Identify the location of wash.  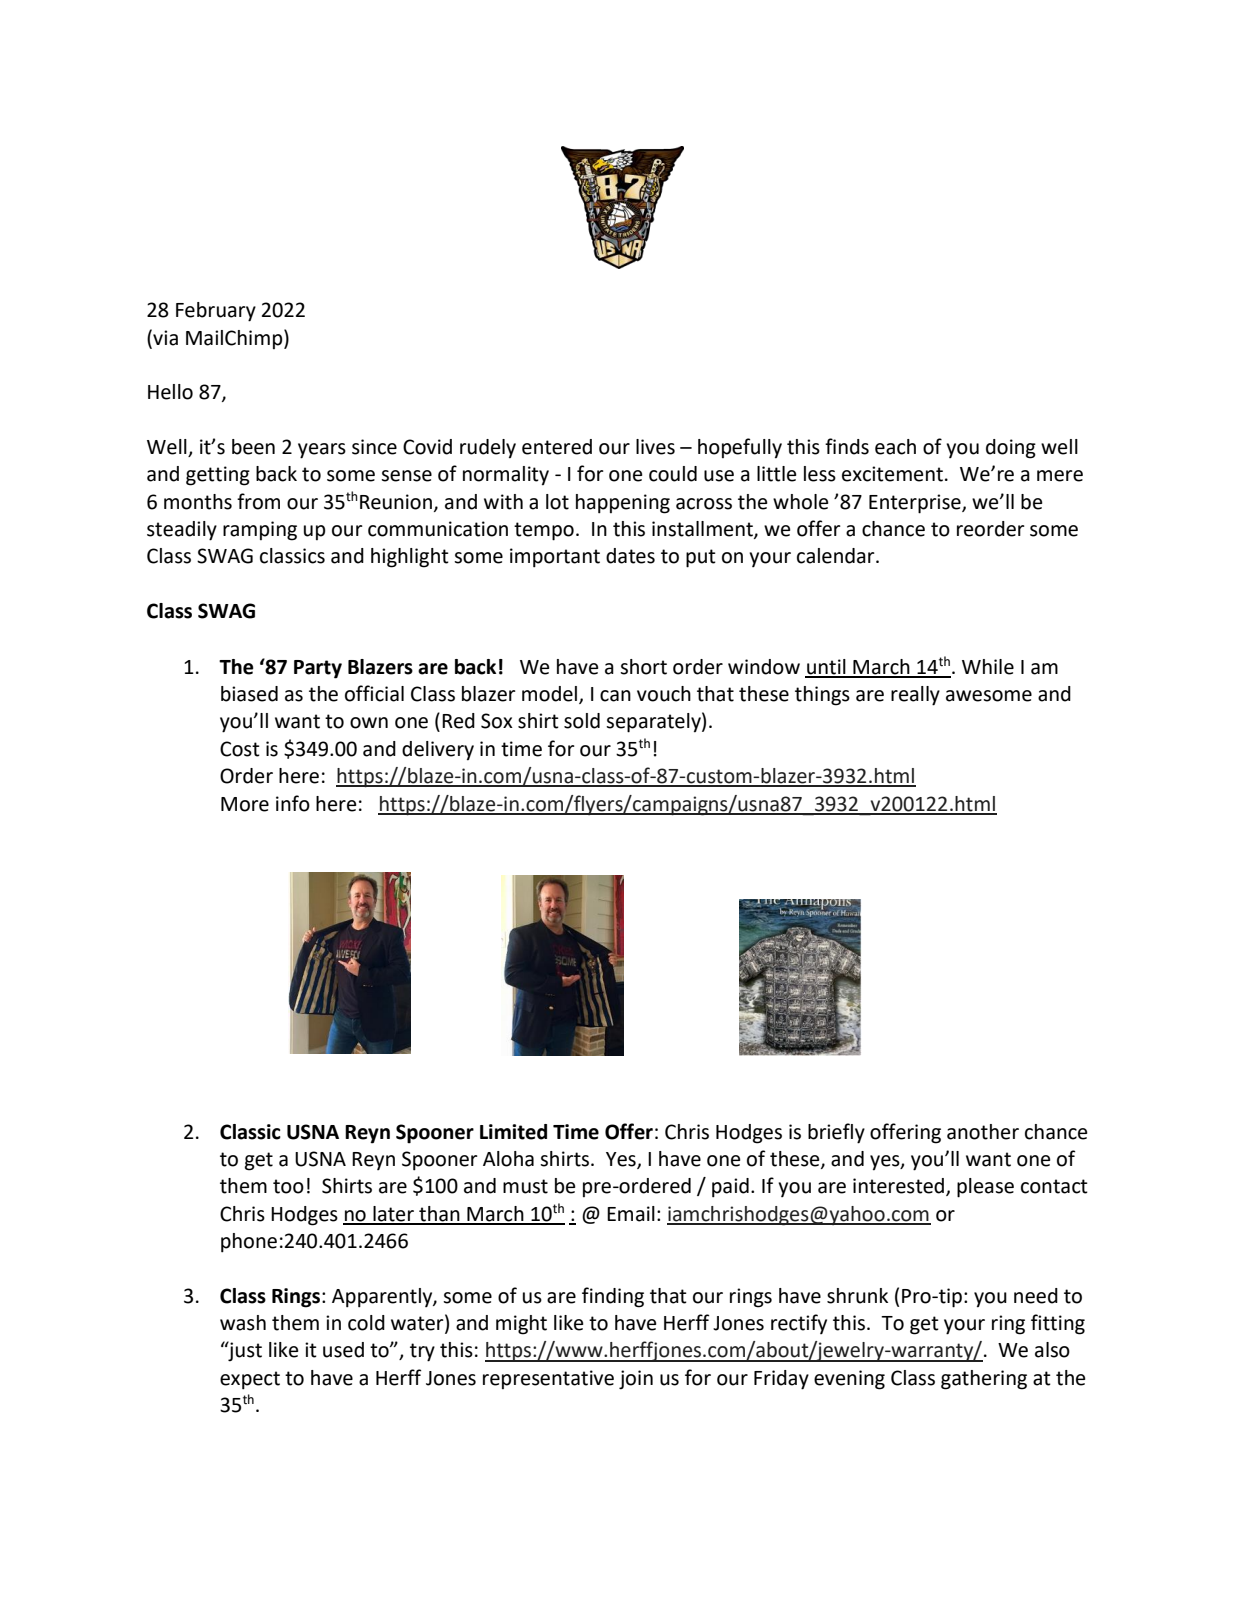
(243, 1323).
